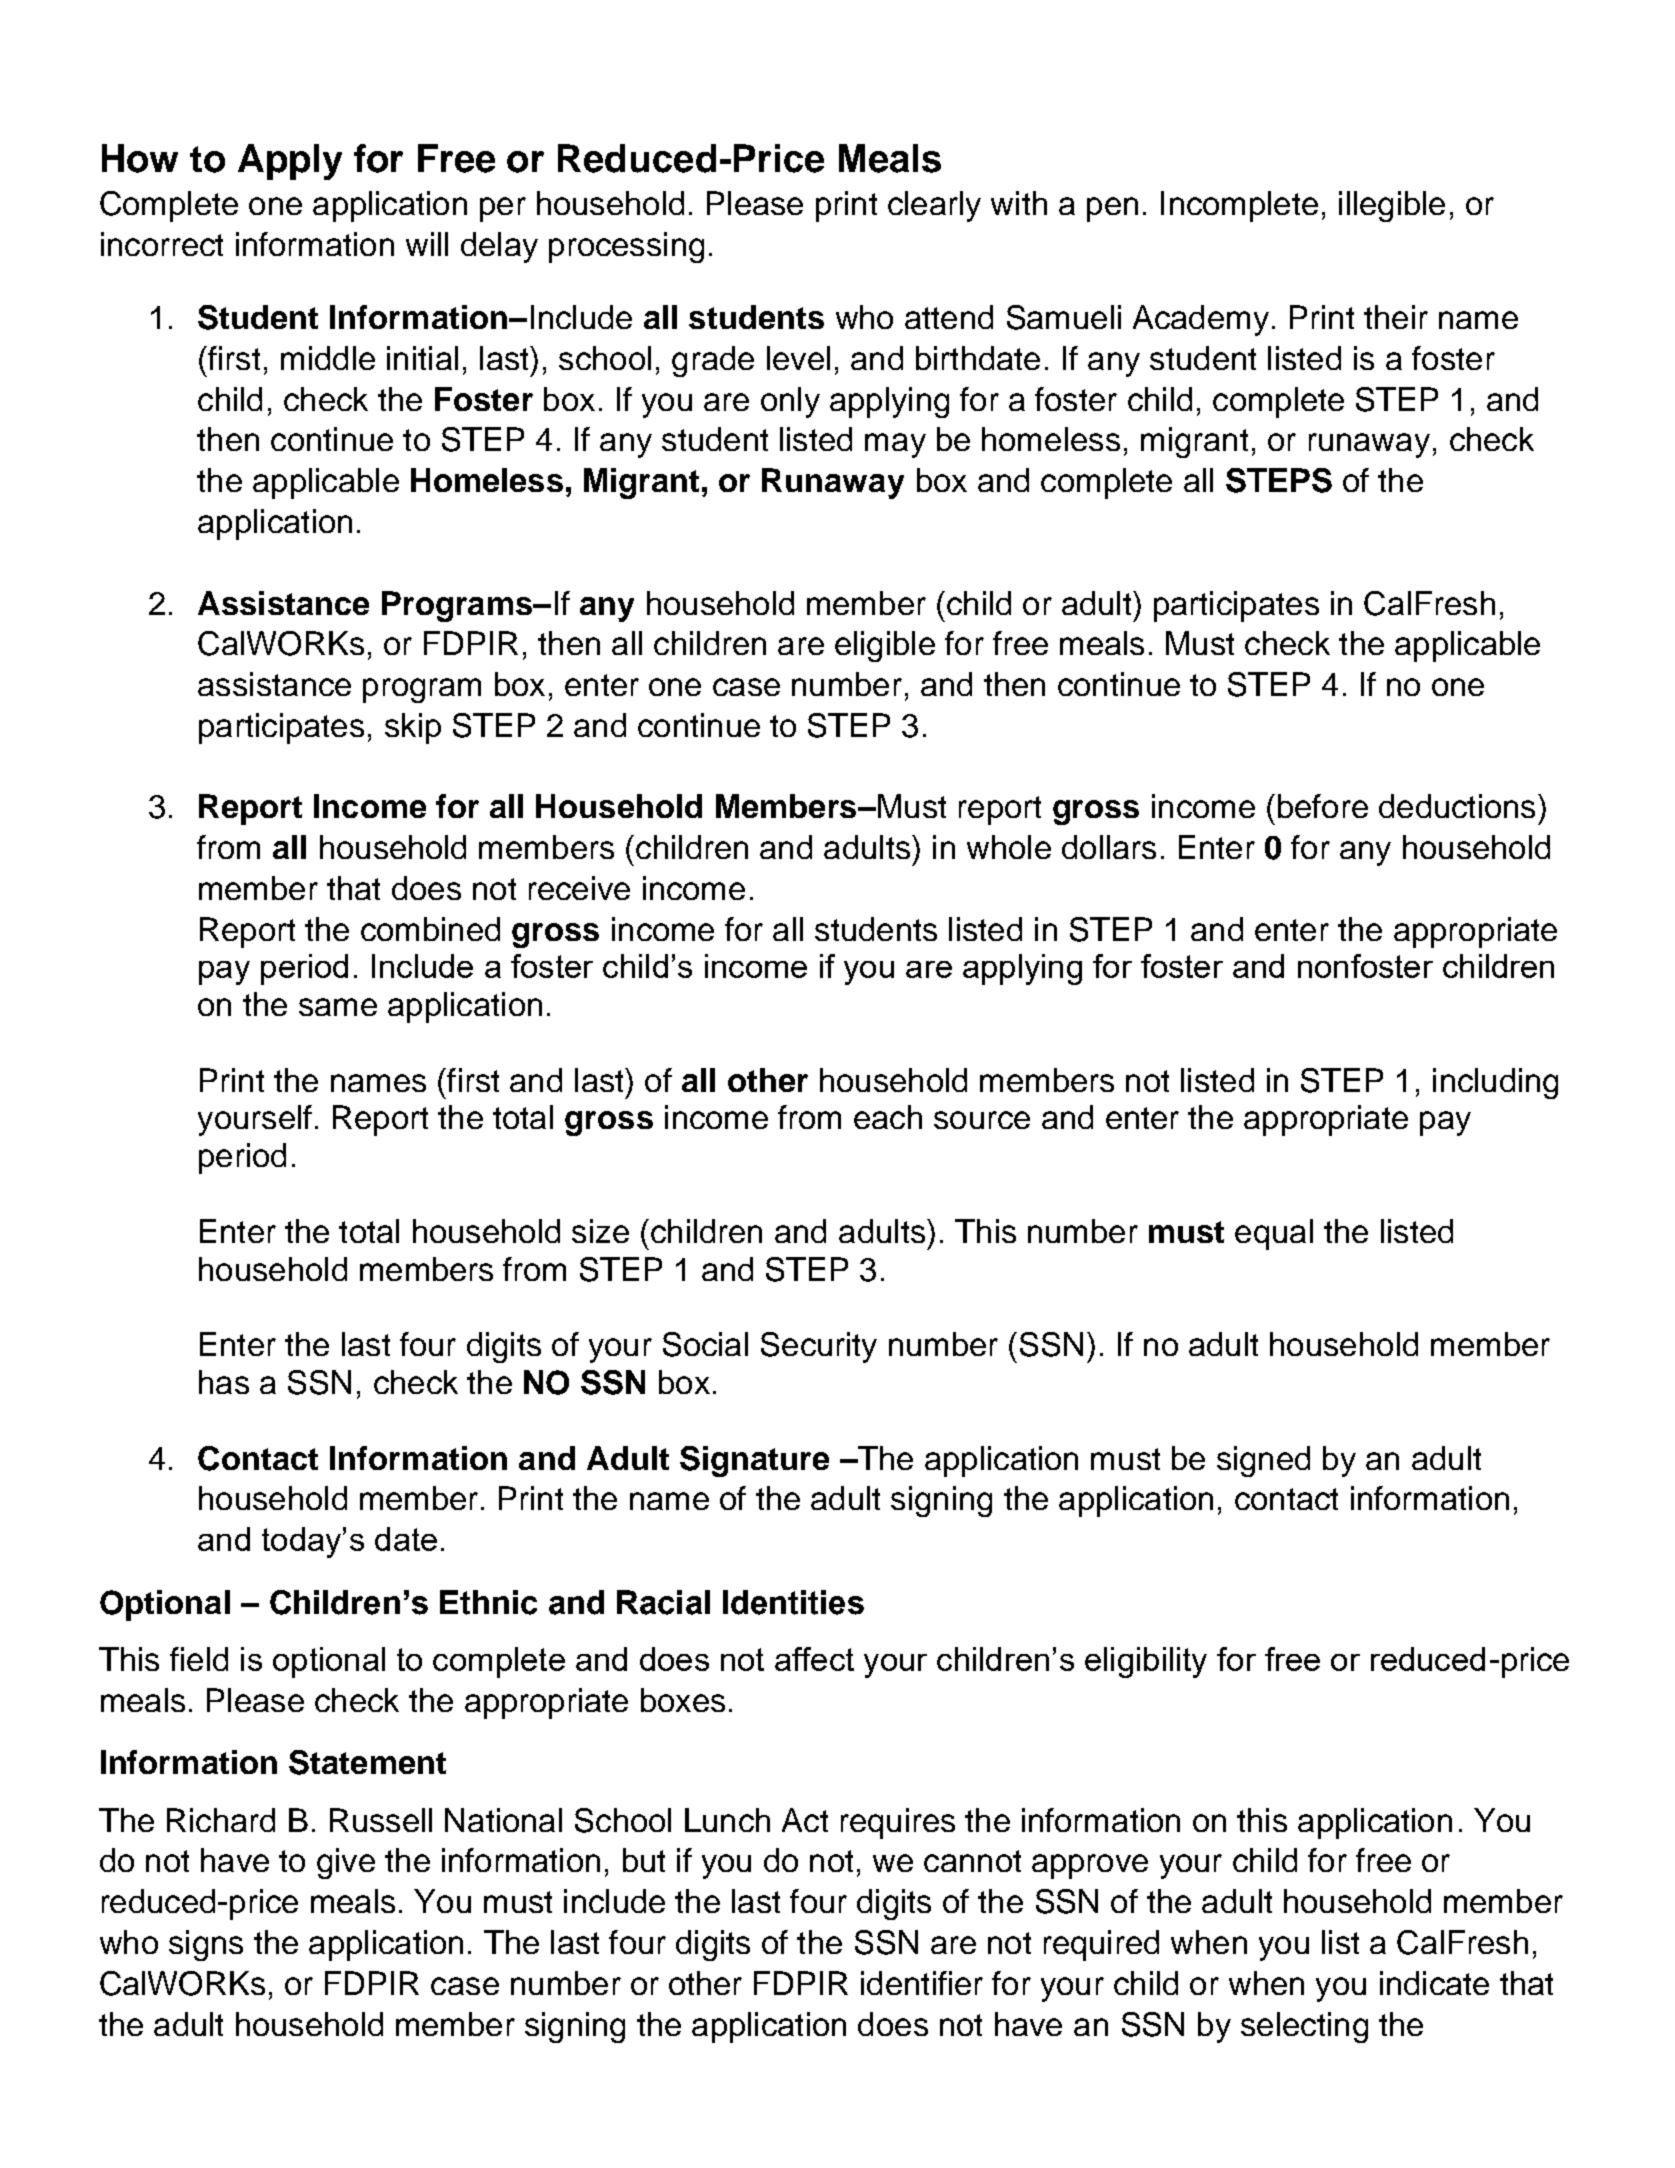 This document has height=2168, width=1675. I want to click on identifier, so click(922, 1983).
